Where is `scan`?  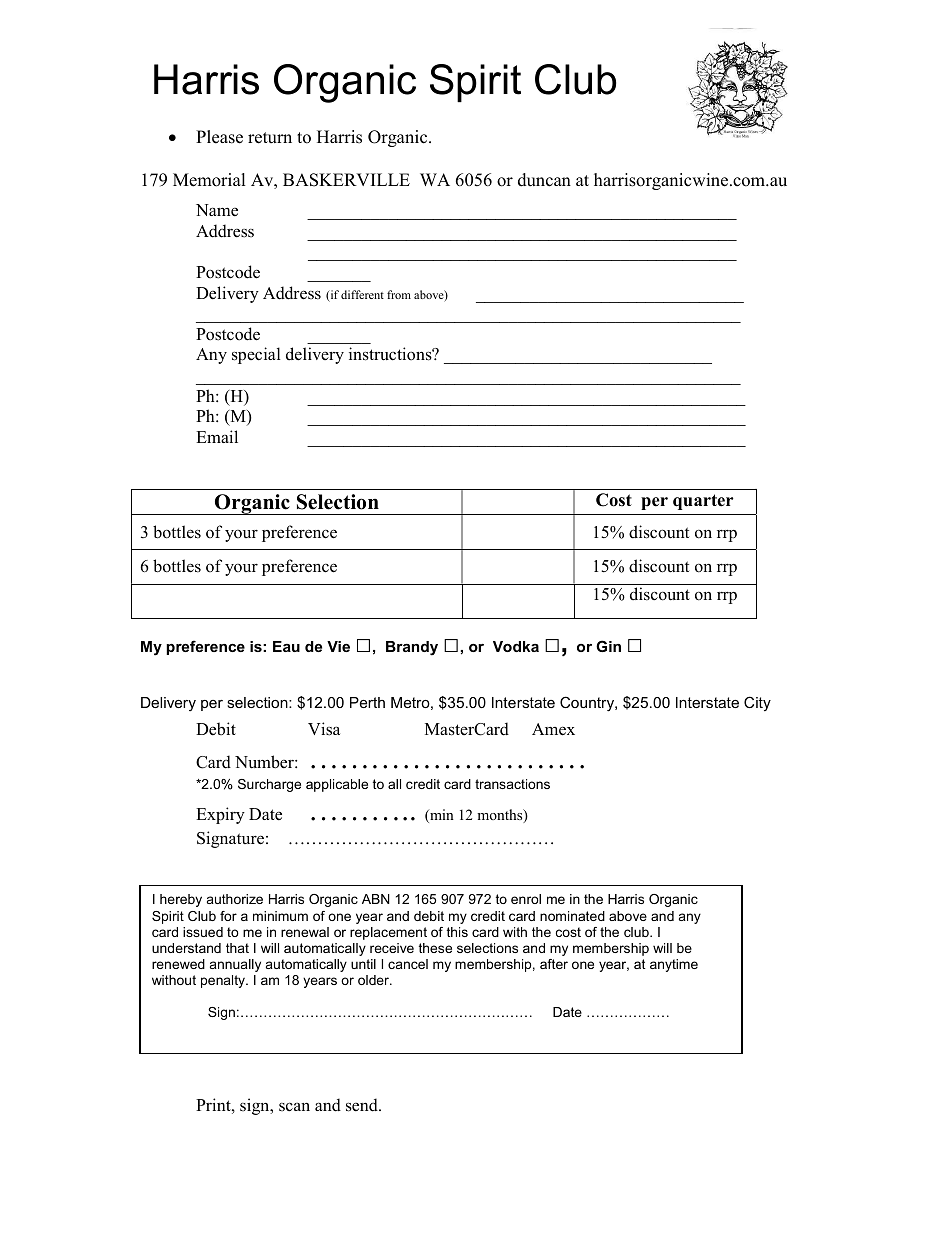
scan is located at coordinates (294, 1107).
